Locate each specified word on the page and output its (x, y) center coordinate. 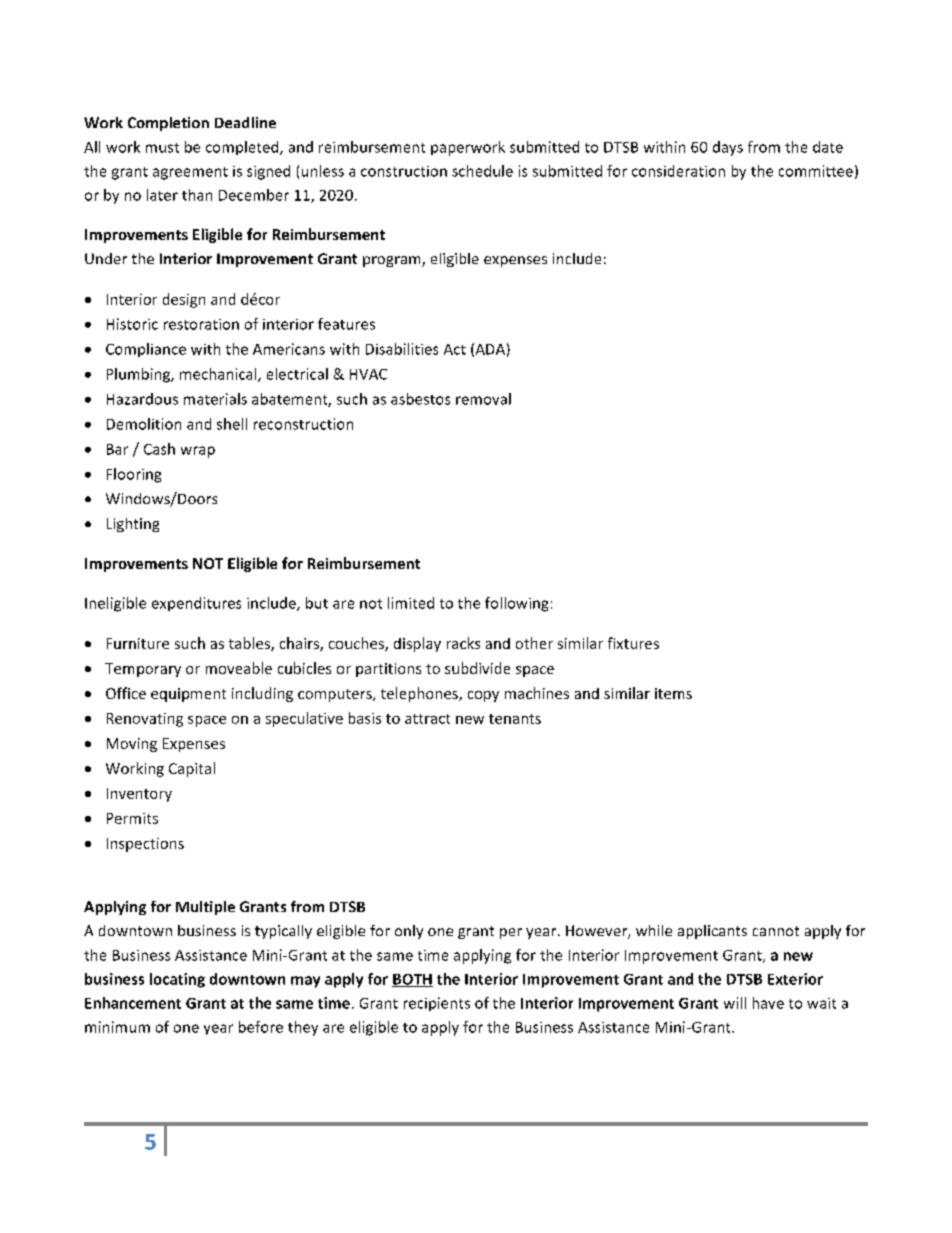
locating (177, 980)
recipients (437, 1004)
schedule (482, 171)
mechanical (219, 375)
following (516, 604)
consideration (678, 171)
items (673, 693)
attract (427, 719)
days (728, 148)
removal (483, 399)
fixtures (633, 643)
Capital (192, 769)
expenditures (196, 604)
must (162, 148)
